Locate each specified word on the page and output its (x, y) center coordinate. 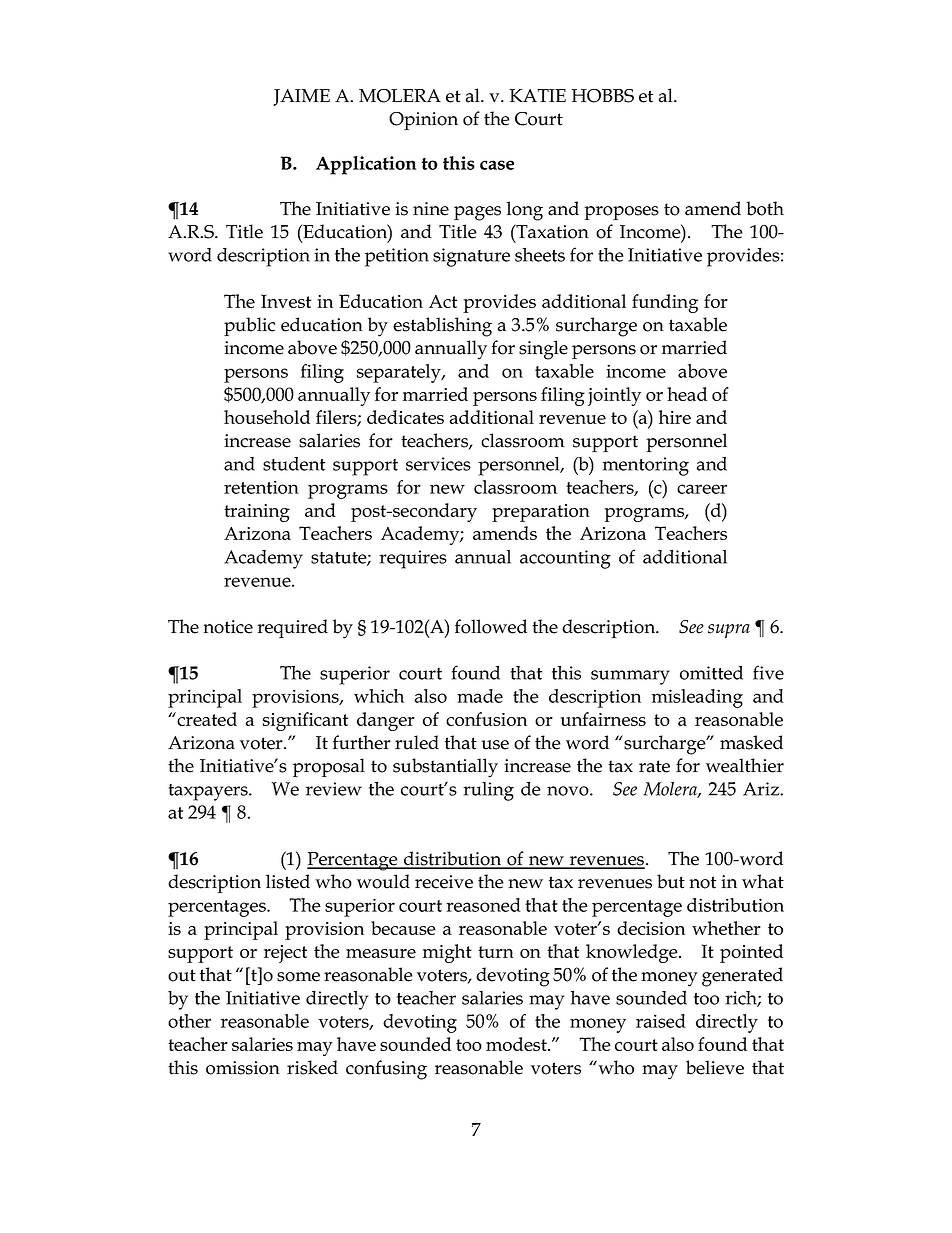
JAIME (301, 97)
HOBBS (603, 96)
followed (491, 626)
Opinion (423, 121)
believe (715, 1067)
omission (243, 1068)
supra (729, 631)
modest (517, 1044)
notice (228, 627)
